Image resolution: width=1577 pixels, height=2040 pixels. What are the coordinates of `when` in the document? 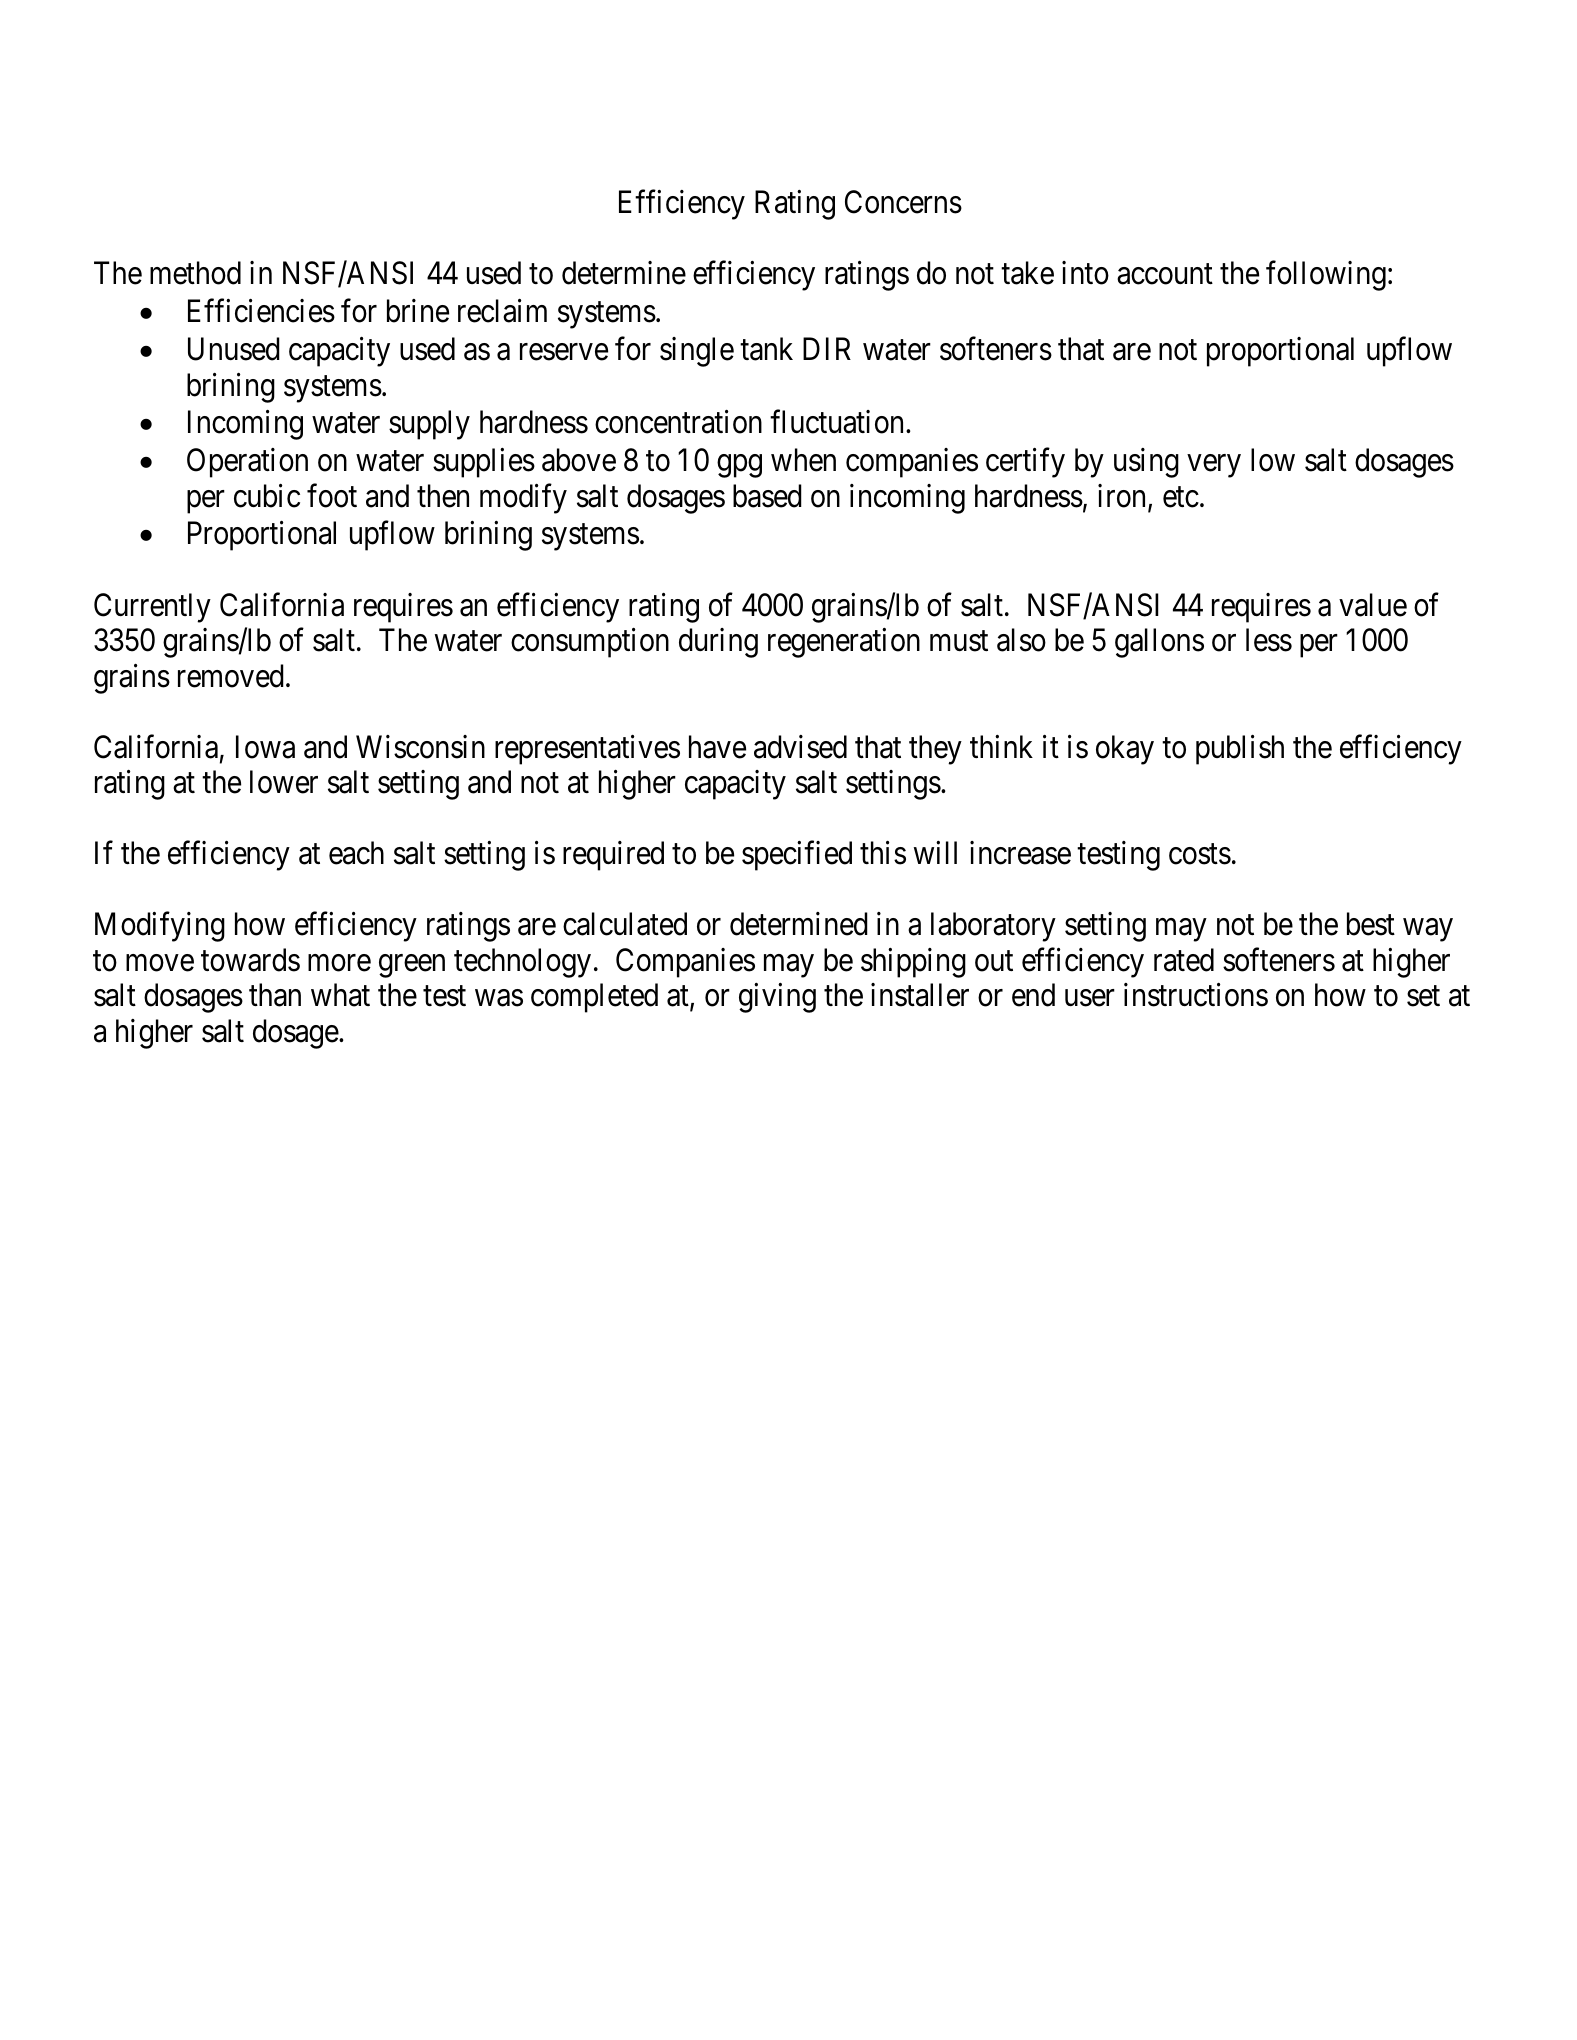 It's located at (803, 460).
